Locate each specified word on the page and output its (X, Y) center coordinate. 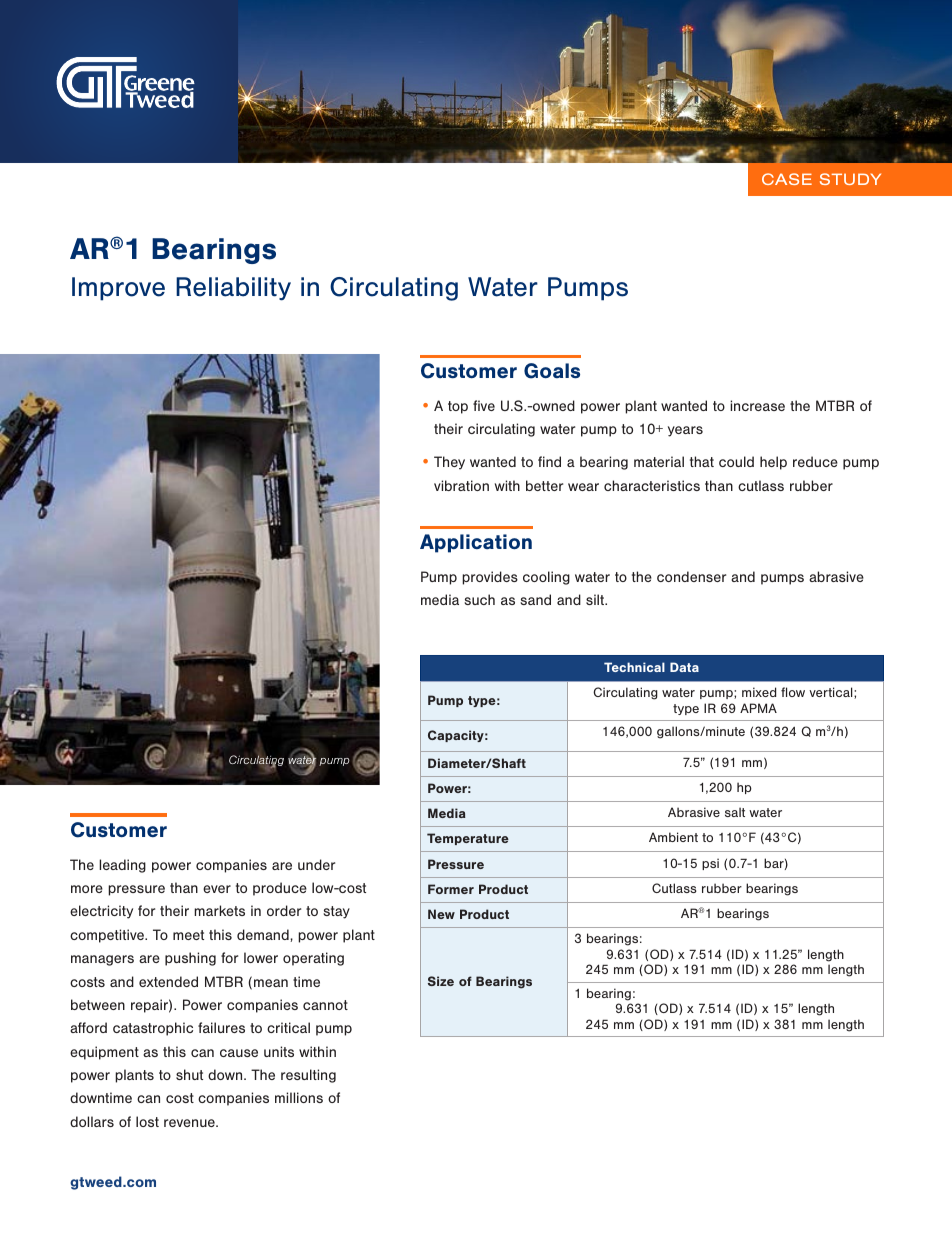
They (449, 463)
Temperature (468, 839)
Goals (552, 371)
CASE (787, 179)
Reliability (233, 289)
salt (735, 812)
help (773, 463)
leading (122, 866)
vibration (461, 485)
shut (189, 1074)
